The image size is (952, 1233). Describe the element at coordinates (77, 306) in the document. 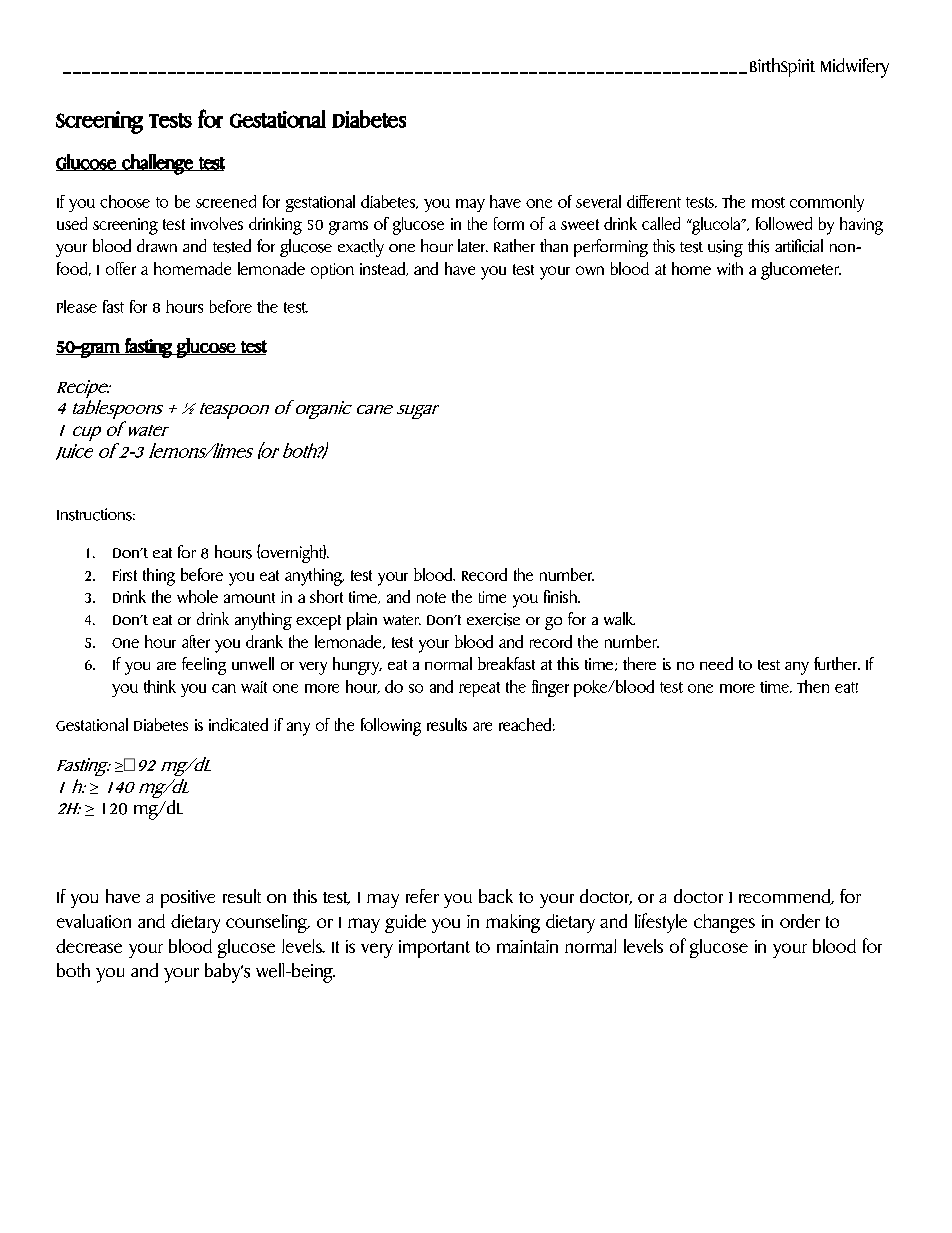

I see `Please` at that location.
